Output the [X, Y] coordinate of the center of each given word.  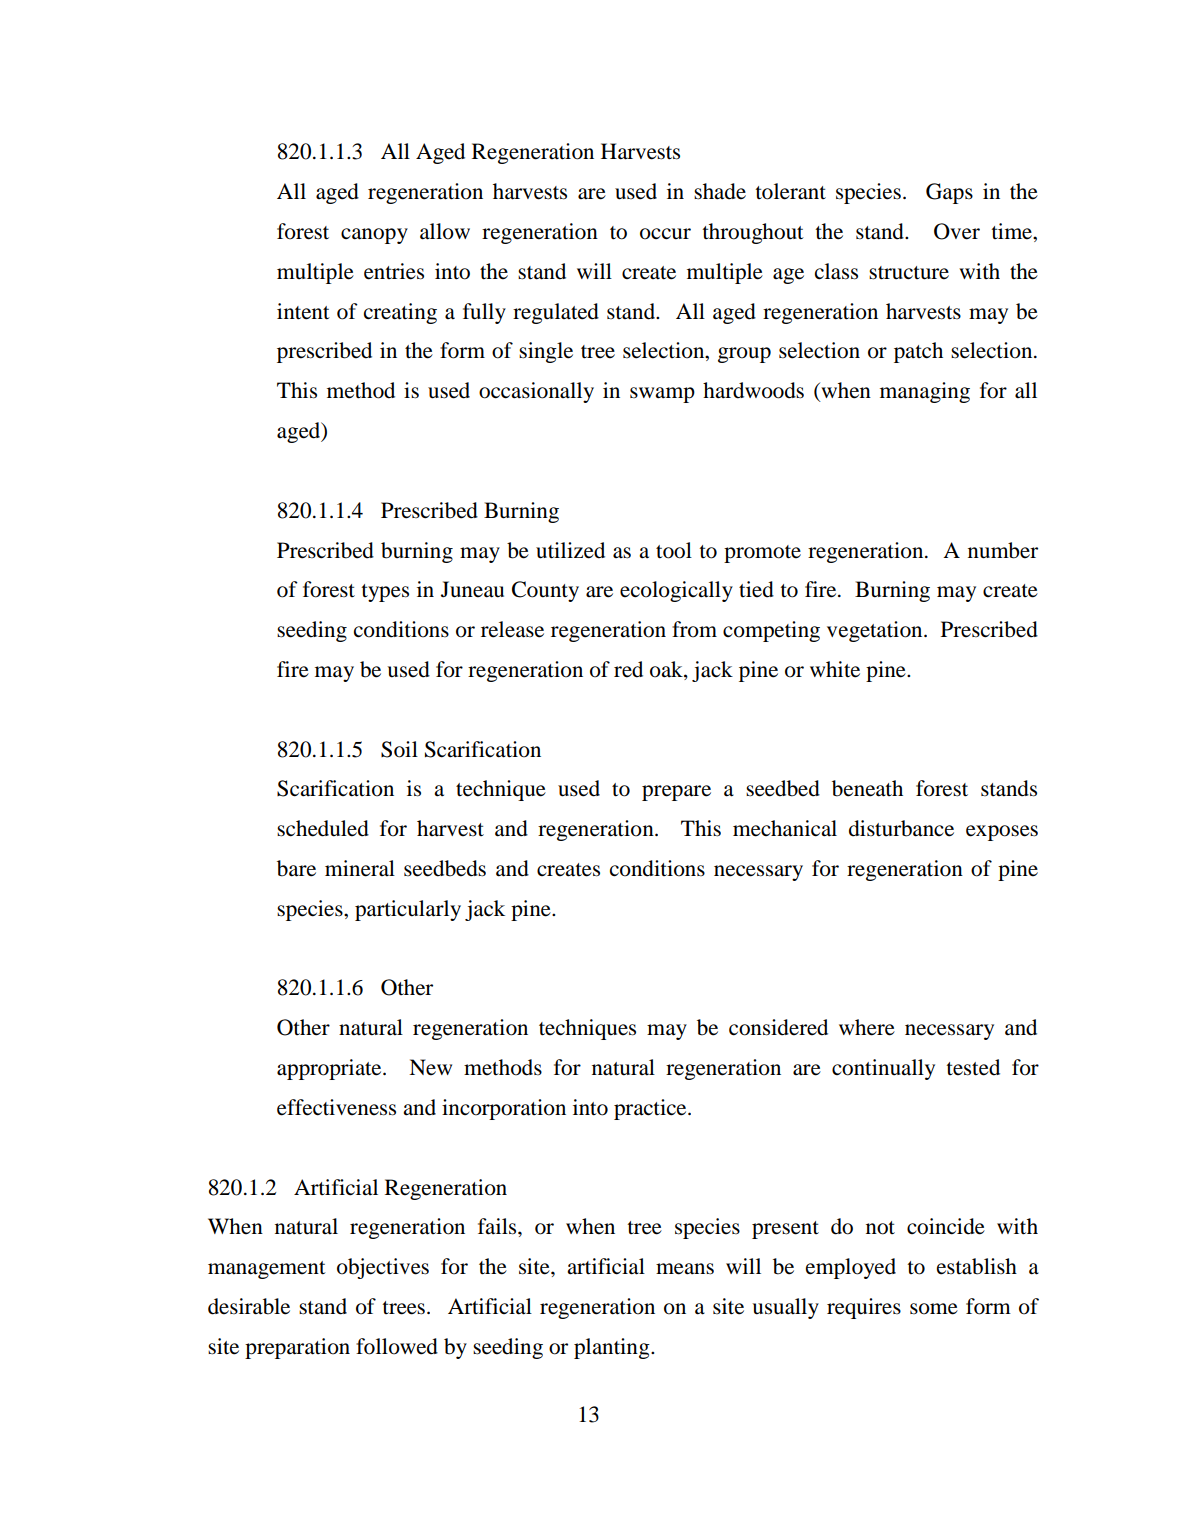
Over [957, 231]
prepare [676, 793]
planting [613, 1348]
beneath [867, 788]
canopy [374, 236]
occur [665, 234]
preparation [297, 1348]
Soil [399, 749]
